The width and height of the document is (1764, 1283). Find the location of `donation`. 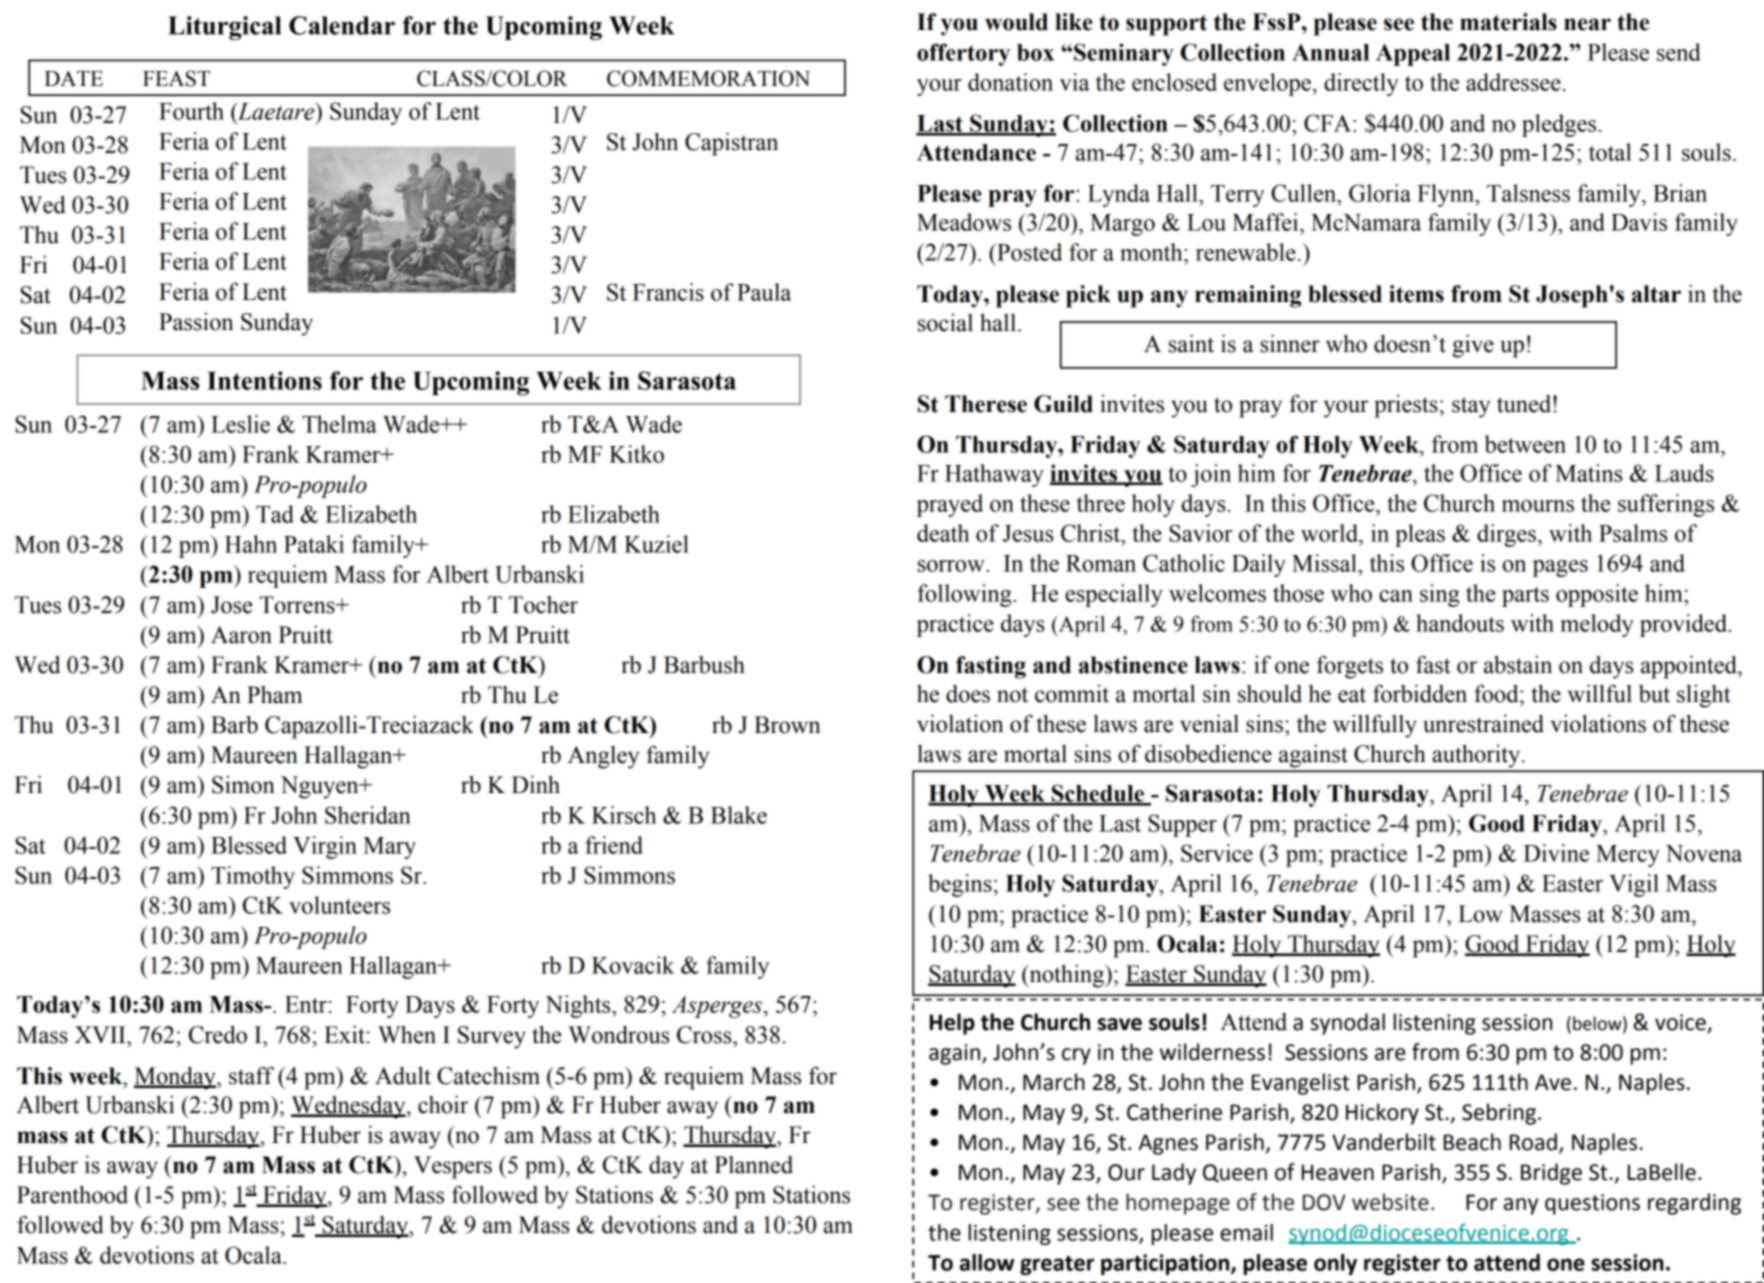

donation is located at coordinates (1010, 82).
